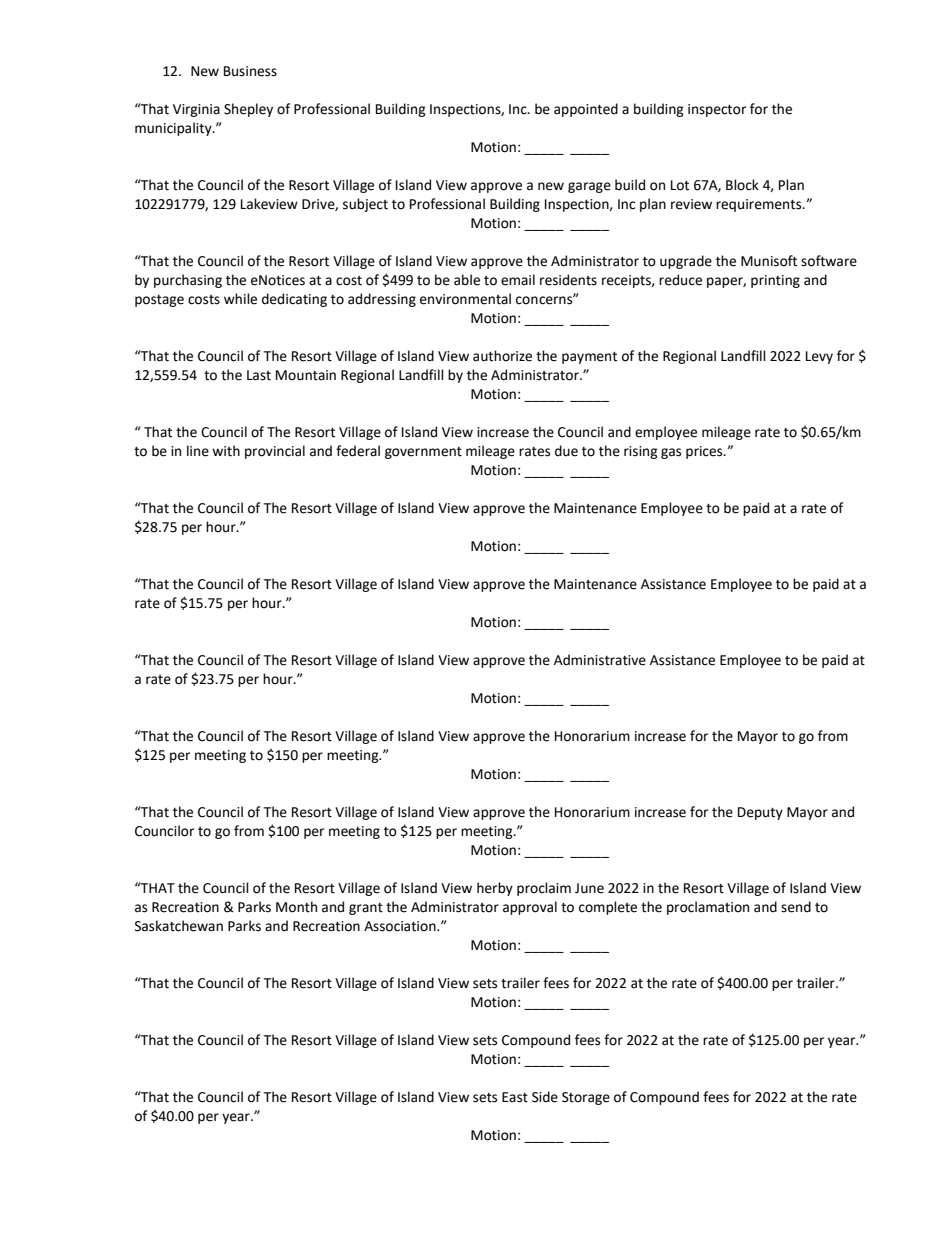  Describe the element at coordinates (226, 451) in the screenshot. I see `with` at that location.
